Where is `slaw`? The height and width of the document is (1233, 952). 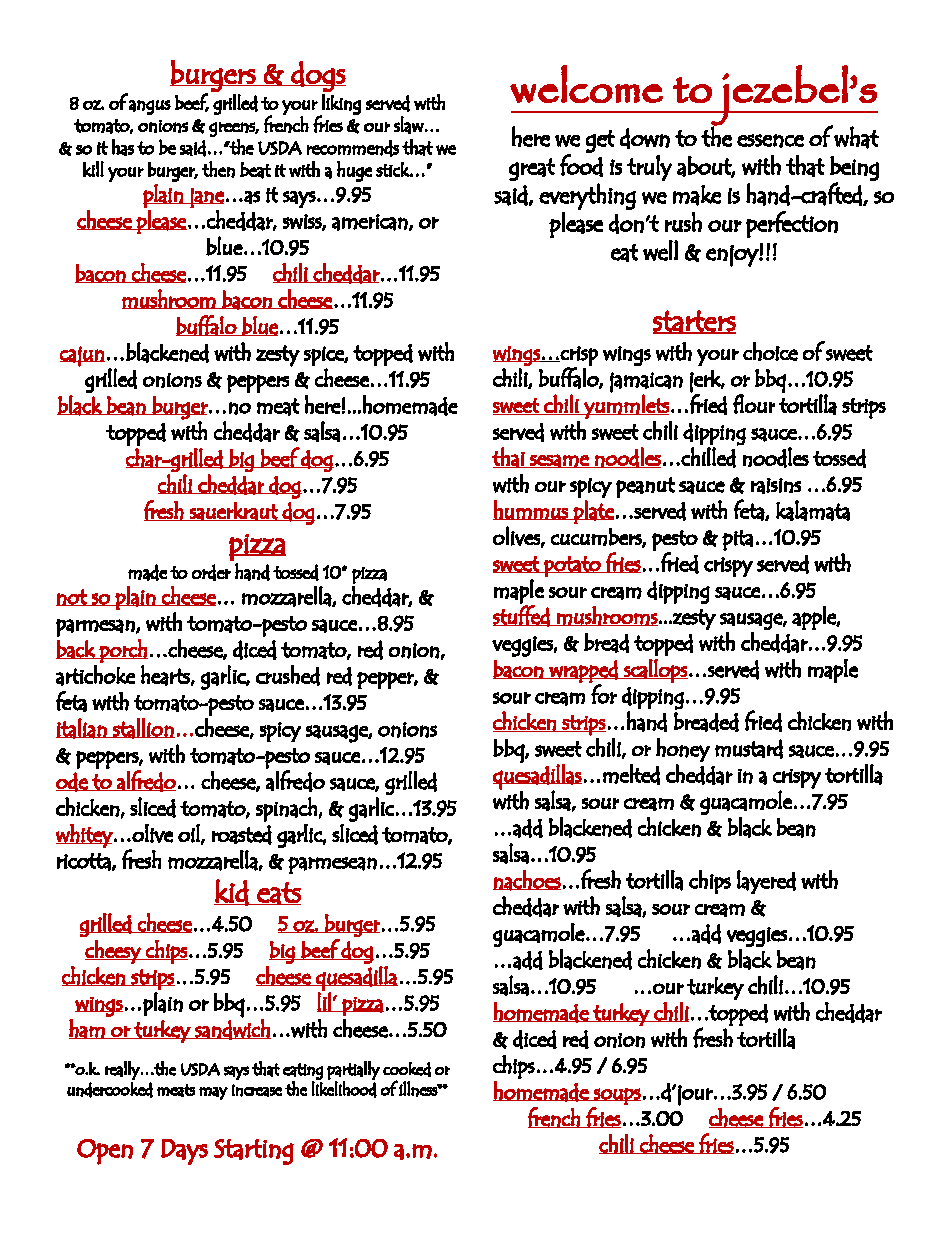 slaw is located at coordinates (409, 125).
